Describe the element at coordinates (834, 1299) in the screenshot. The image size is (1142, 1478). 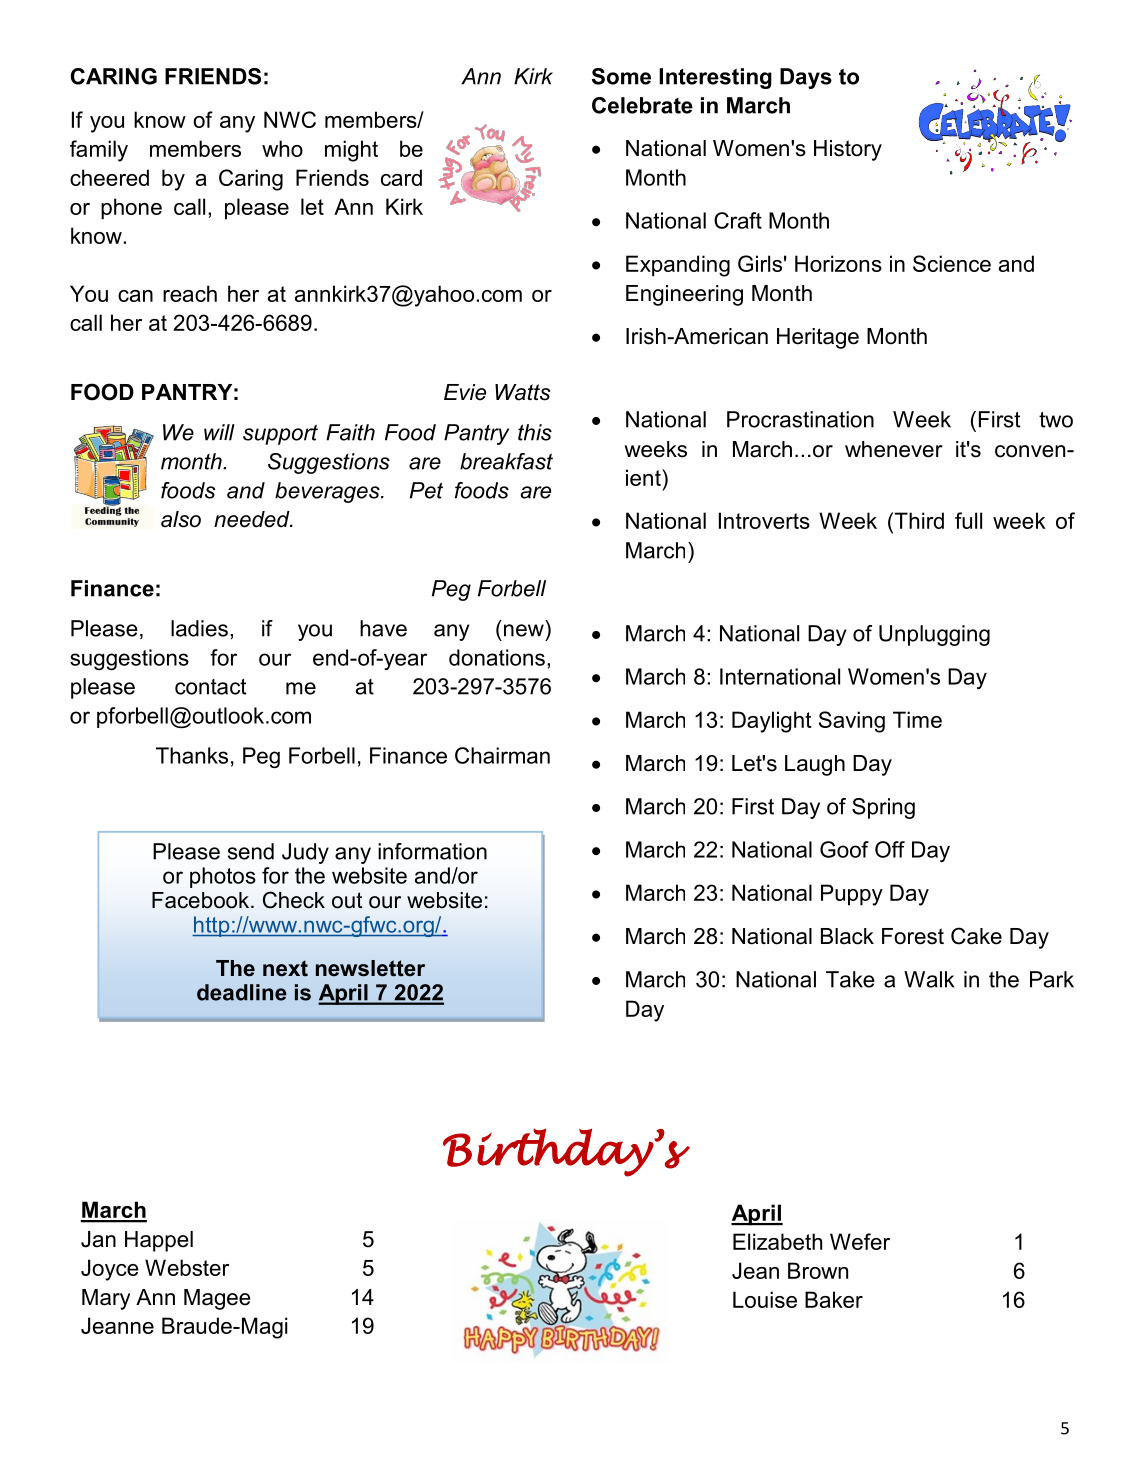
I see `Baker` at that location.
